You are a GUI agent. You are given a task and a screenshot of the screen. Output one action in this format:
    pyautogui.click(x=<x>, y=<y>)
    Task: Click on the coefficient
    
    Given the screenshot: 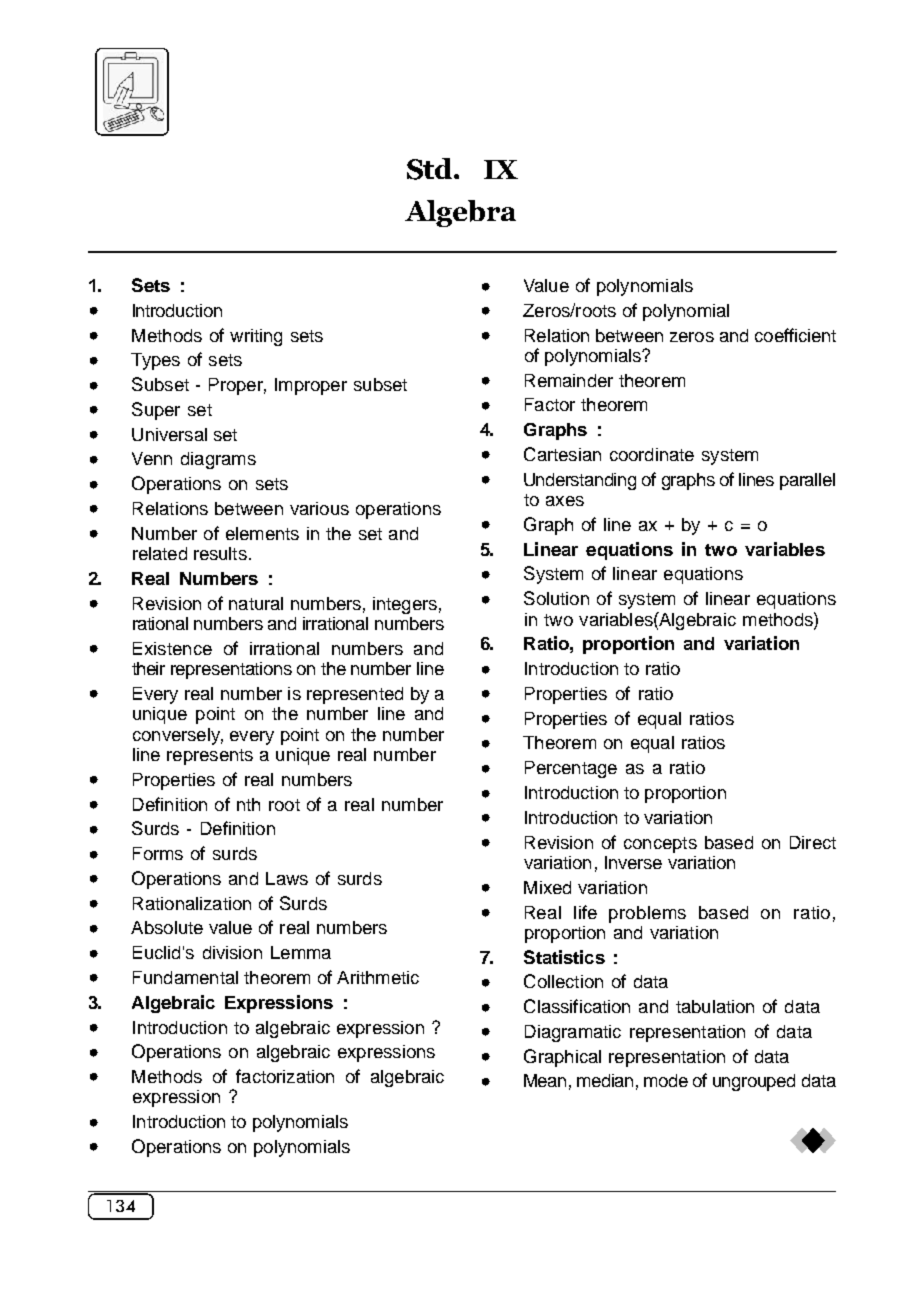 What is the action you would take?
    pyautogui.click(x=795, y=335)
